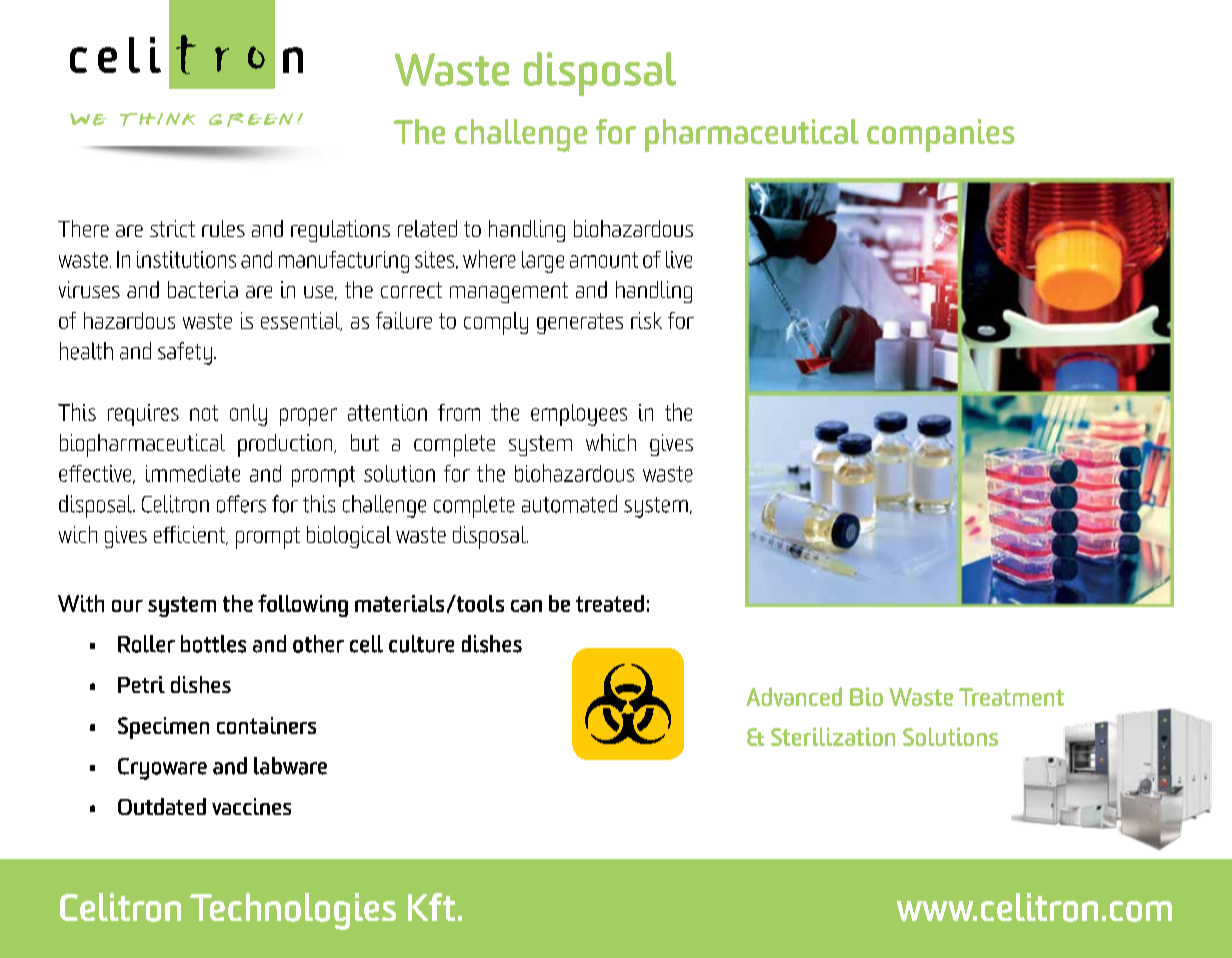 Image resolution: width=1232 pixels, height=958 pixels. What do you see at coordinates (172, 228) in the image?
I see `strict` at bounding box center [172, 228].
